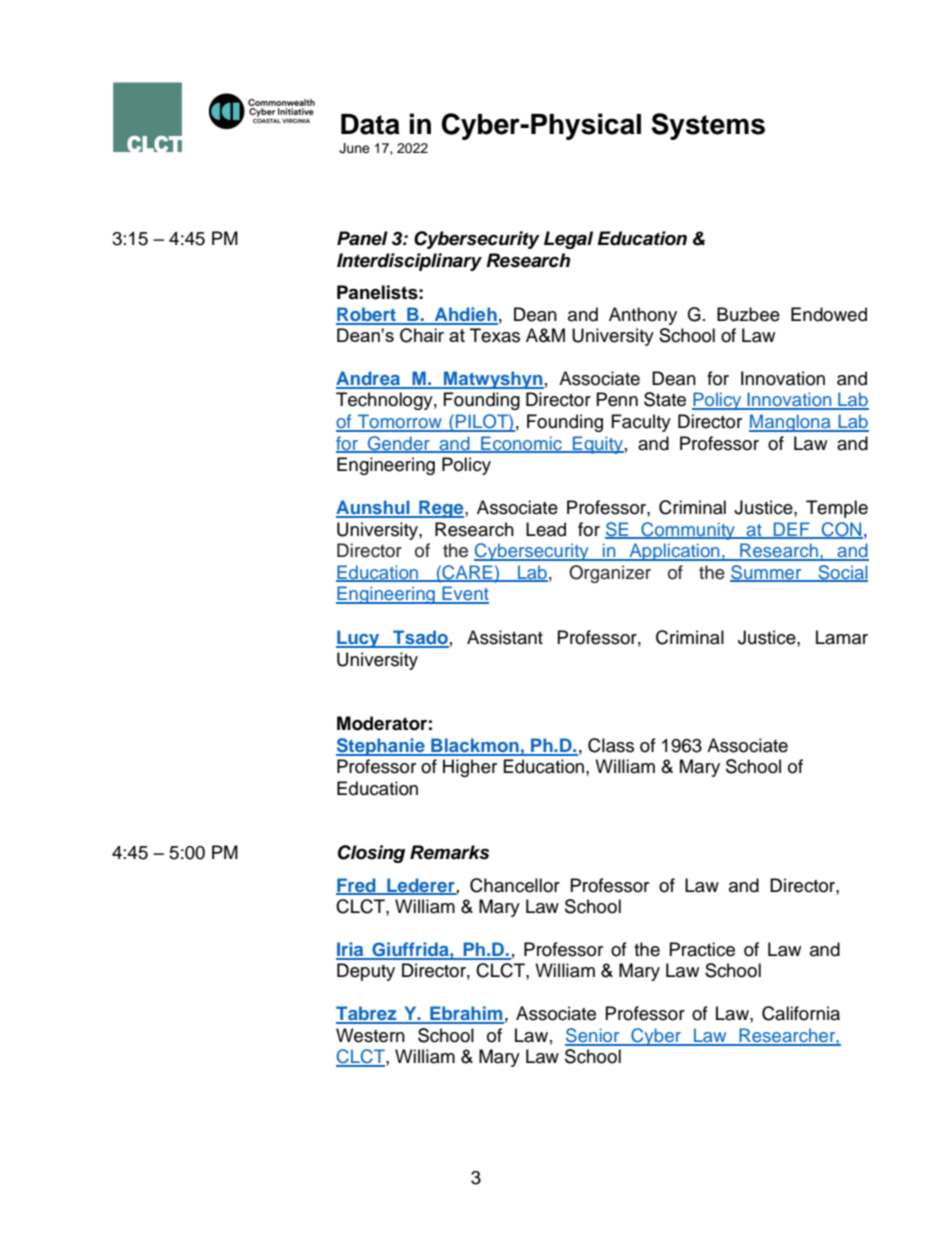  Describe the element at coordinates (593, 1036) in the screenshot. I see `Senior` at that location.
